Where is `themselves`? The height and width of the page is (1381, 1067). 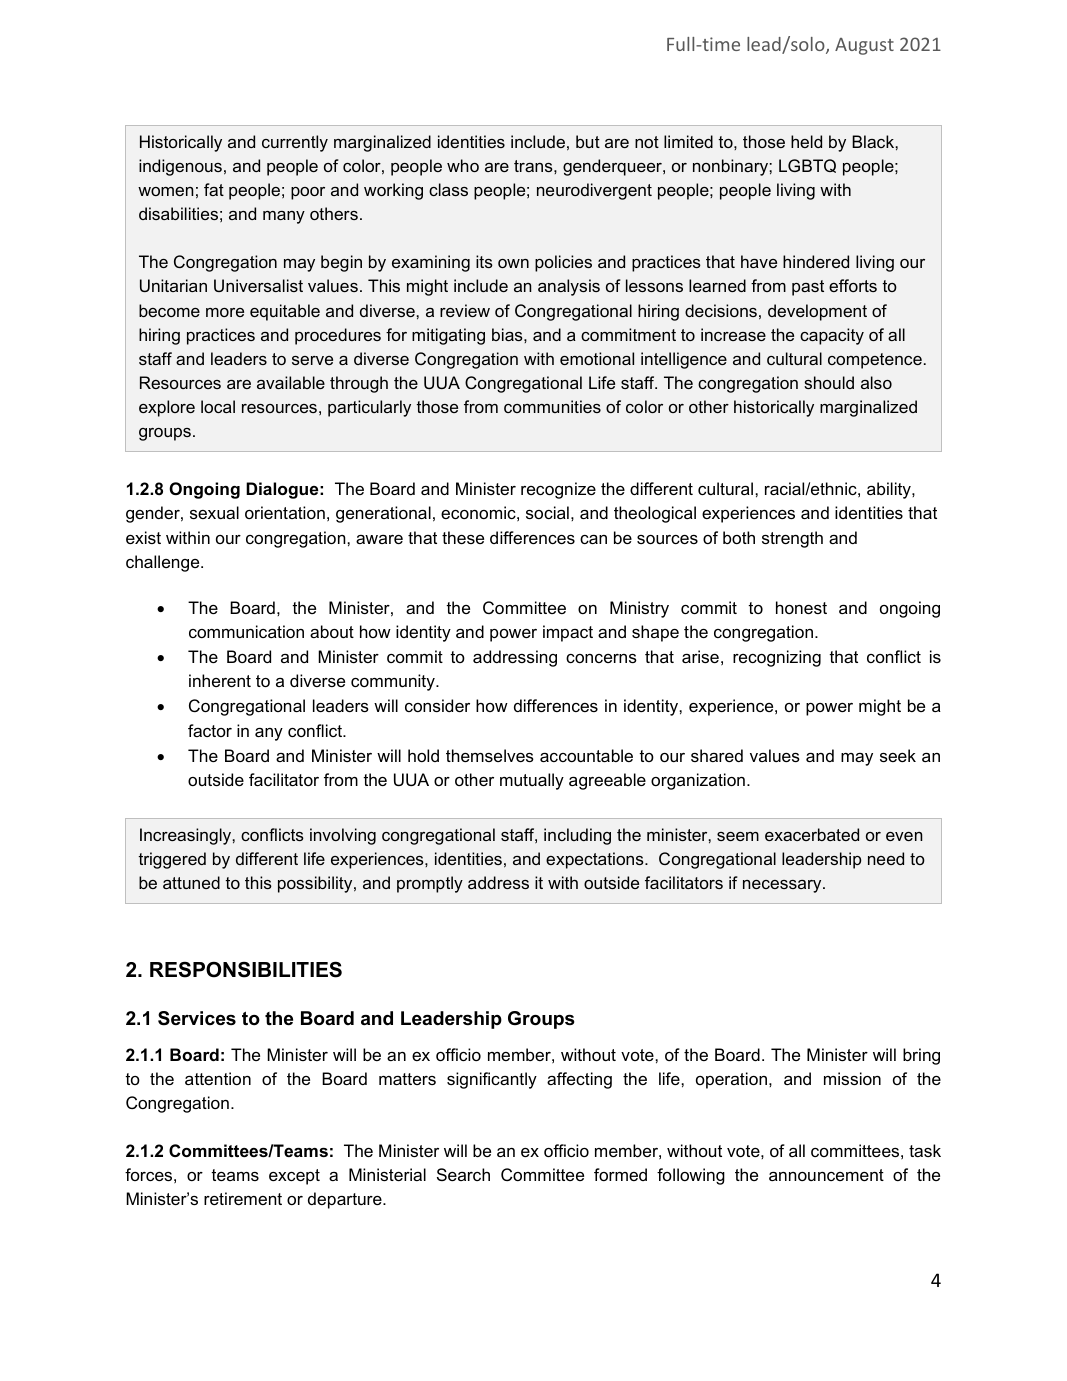 themselves is located at coordinates (490, 755).
